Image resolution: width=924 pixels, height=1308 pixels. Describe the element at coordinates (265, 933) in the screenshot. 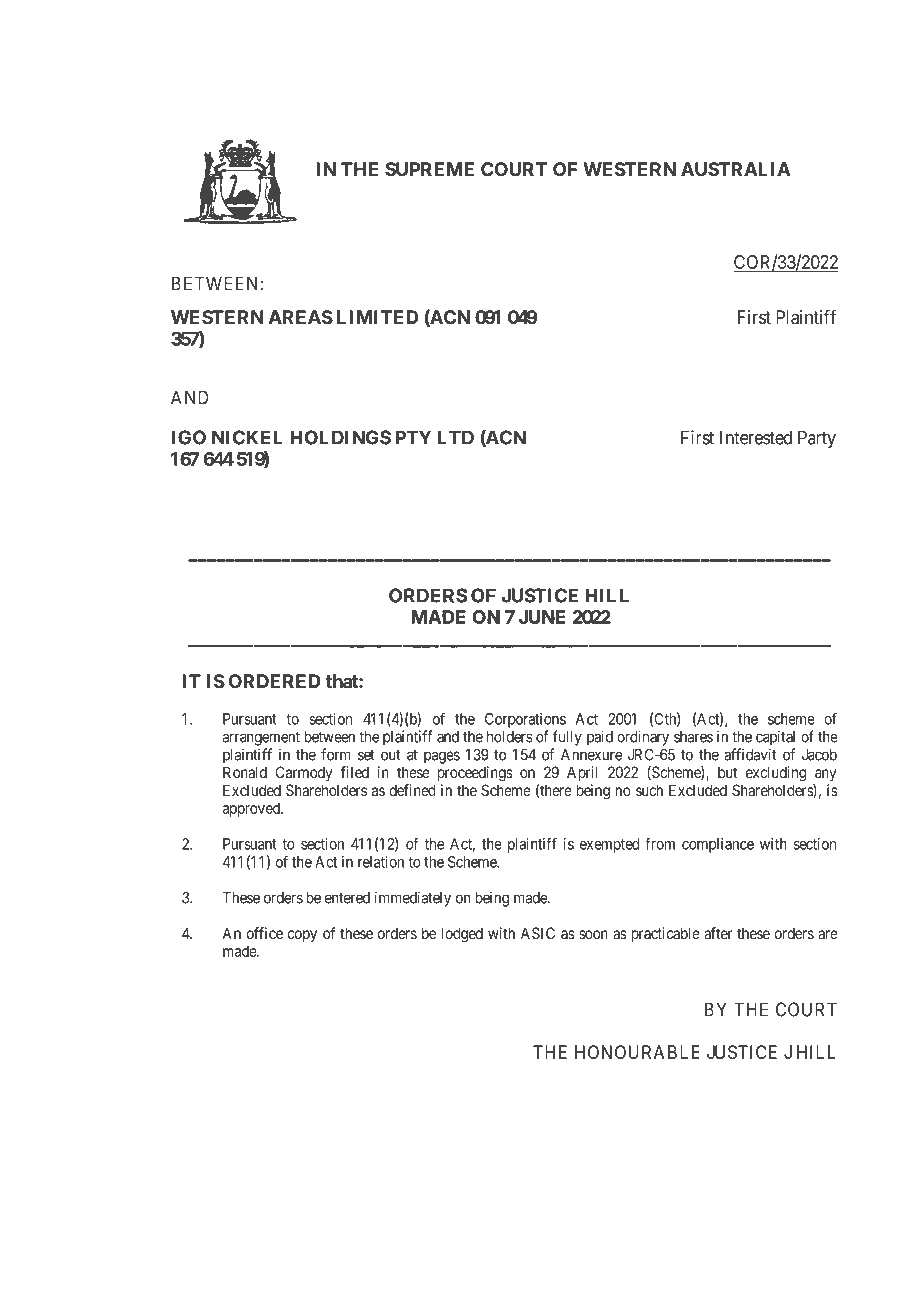

I see `office` at that location.
